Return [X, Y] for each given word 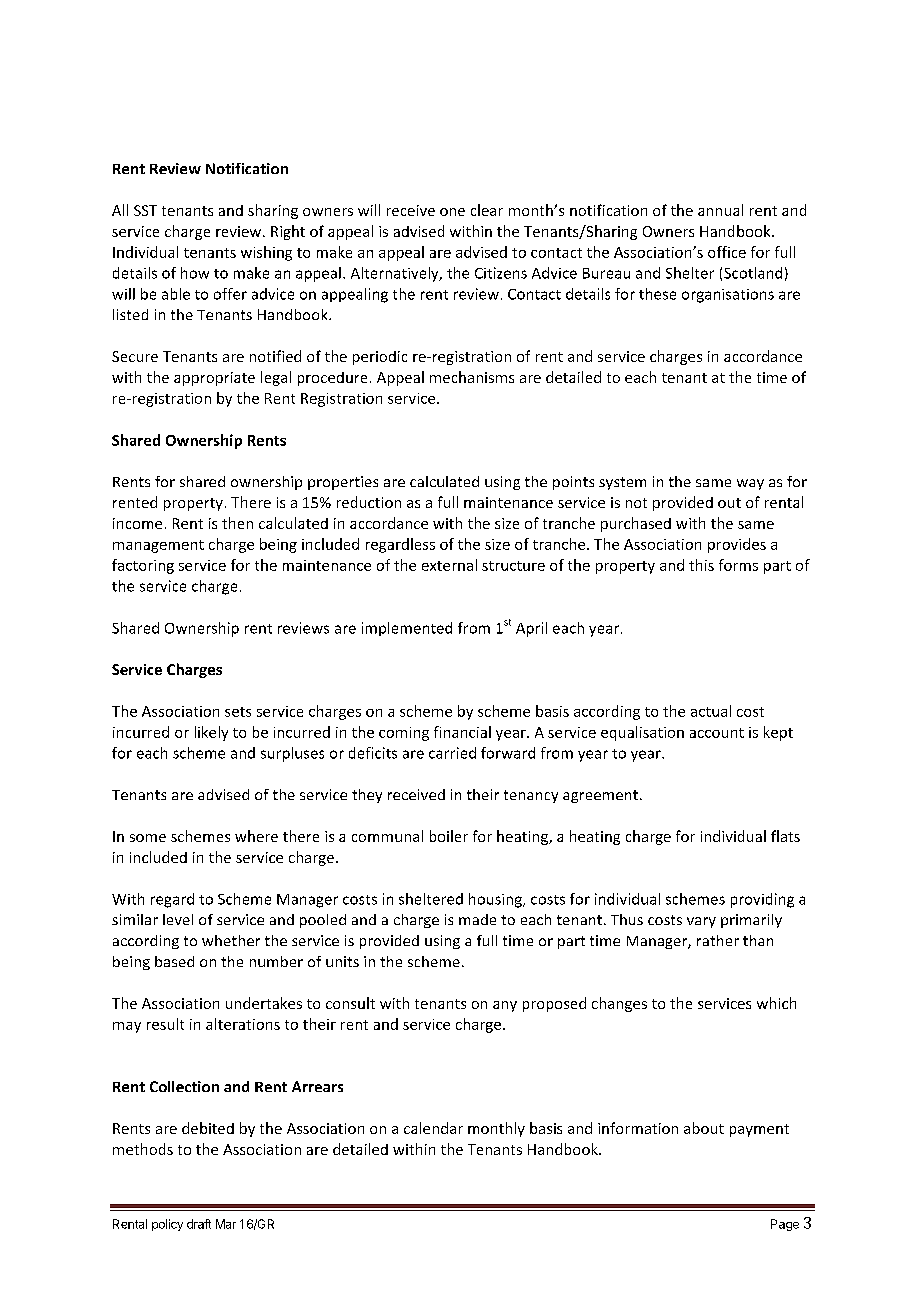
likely [211, 733]
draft [199, 1224]
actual [711, 711]
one [452, 212]
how [195, 273]
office [727, 252]
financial [462, 732]
